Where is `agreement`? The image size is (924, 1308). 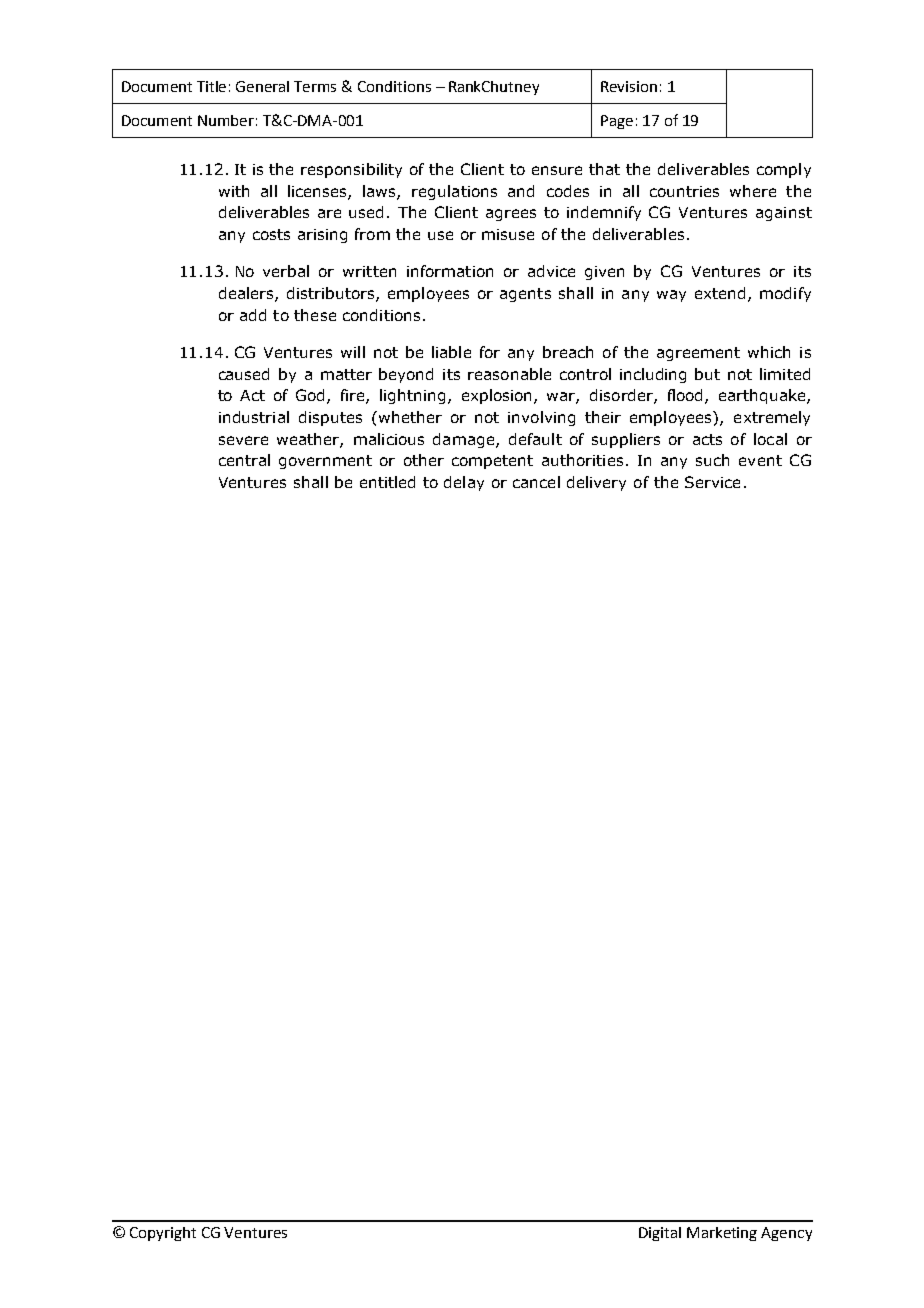 agreement is located at coordinates (698, 354).
